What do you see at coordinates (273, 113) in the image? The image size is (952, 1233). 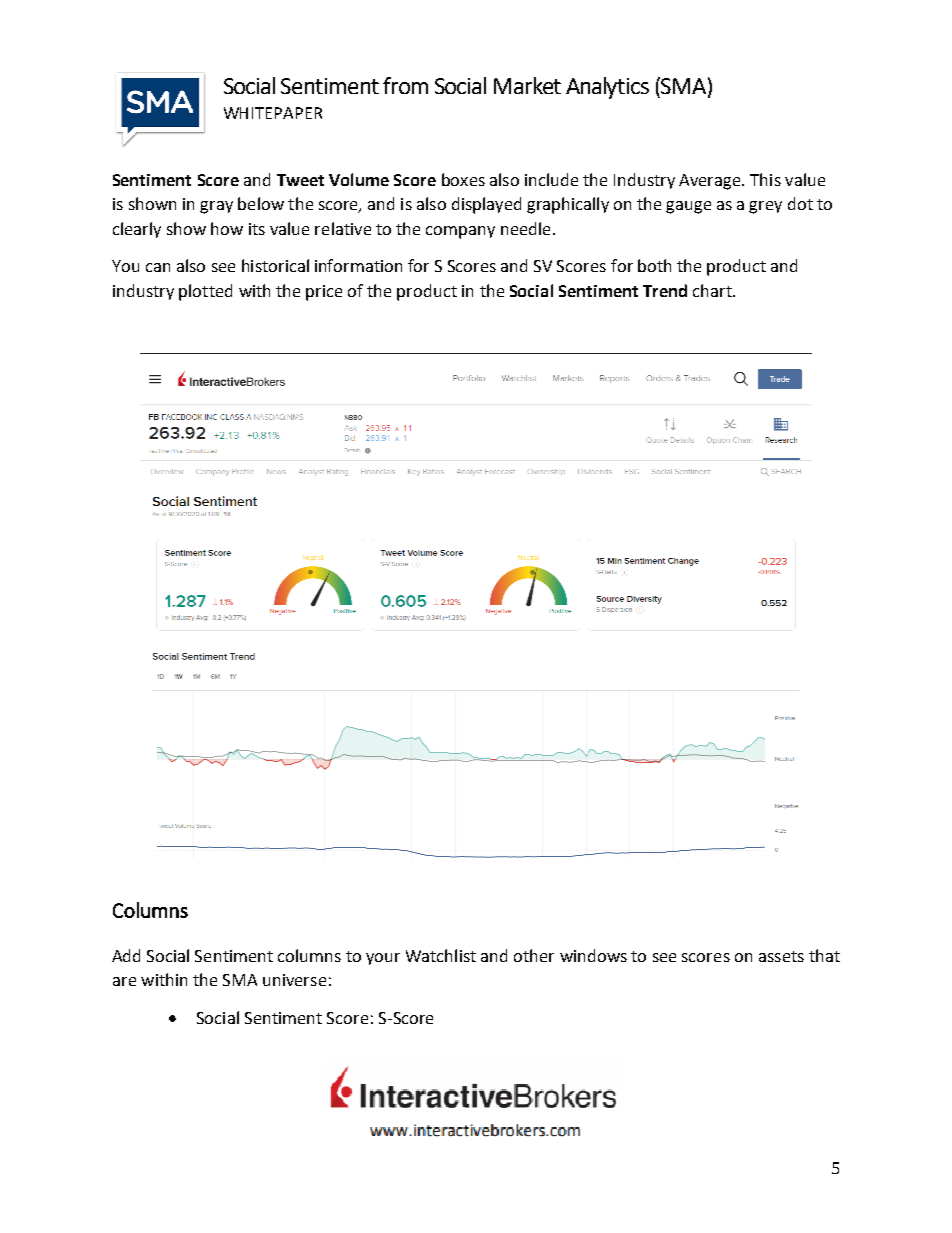 I see `WHITEPAPER` at bounding box center [273, 113].
